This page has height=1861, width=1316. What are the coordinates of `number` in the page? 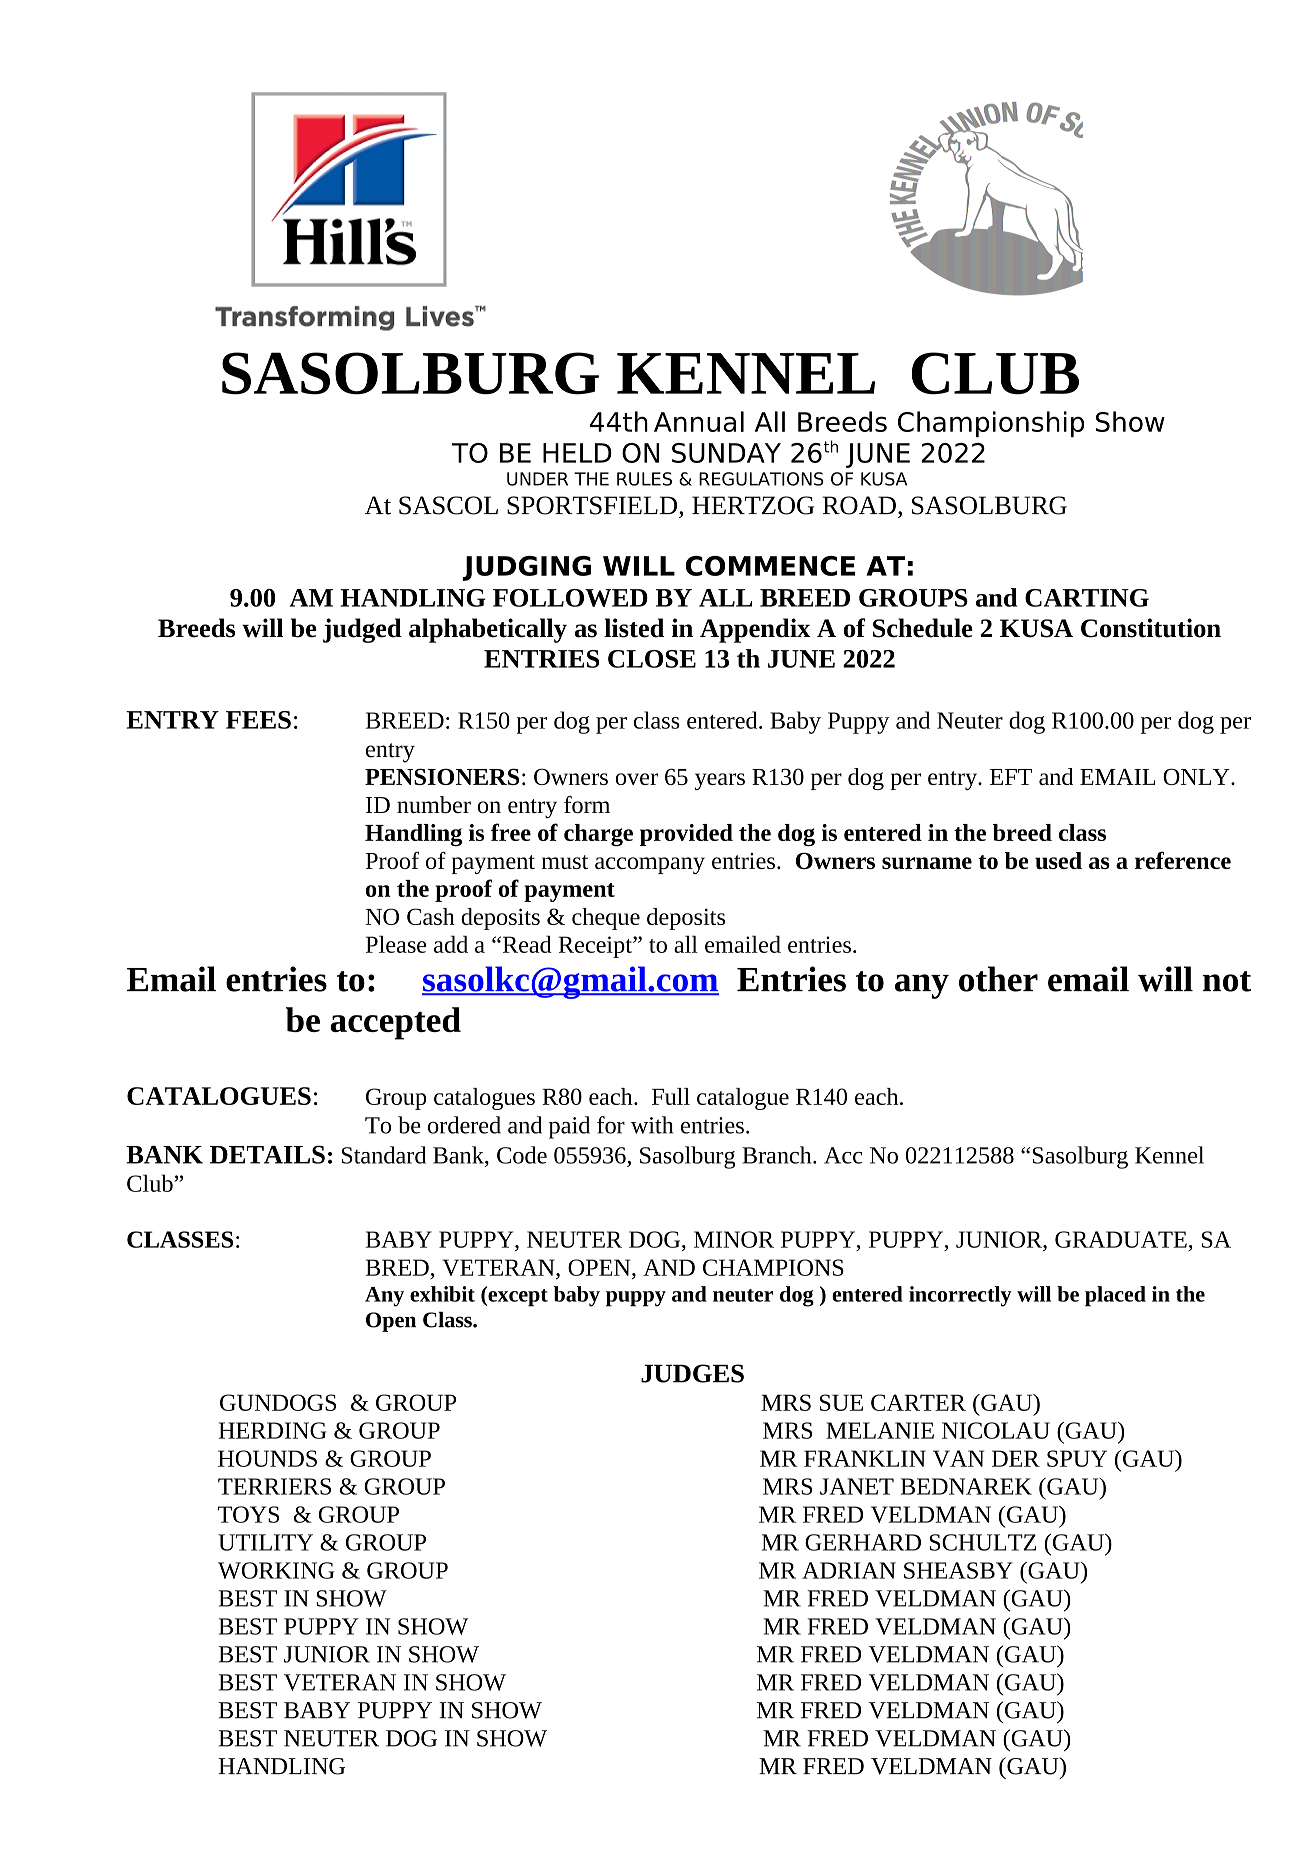 It's located at (434, 805).
